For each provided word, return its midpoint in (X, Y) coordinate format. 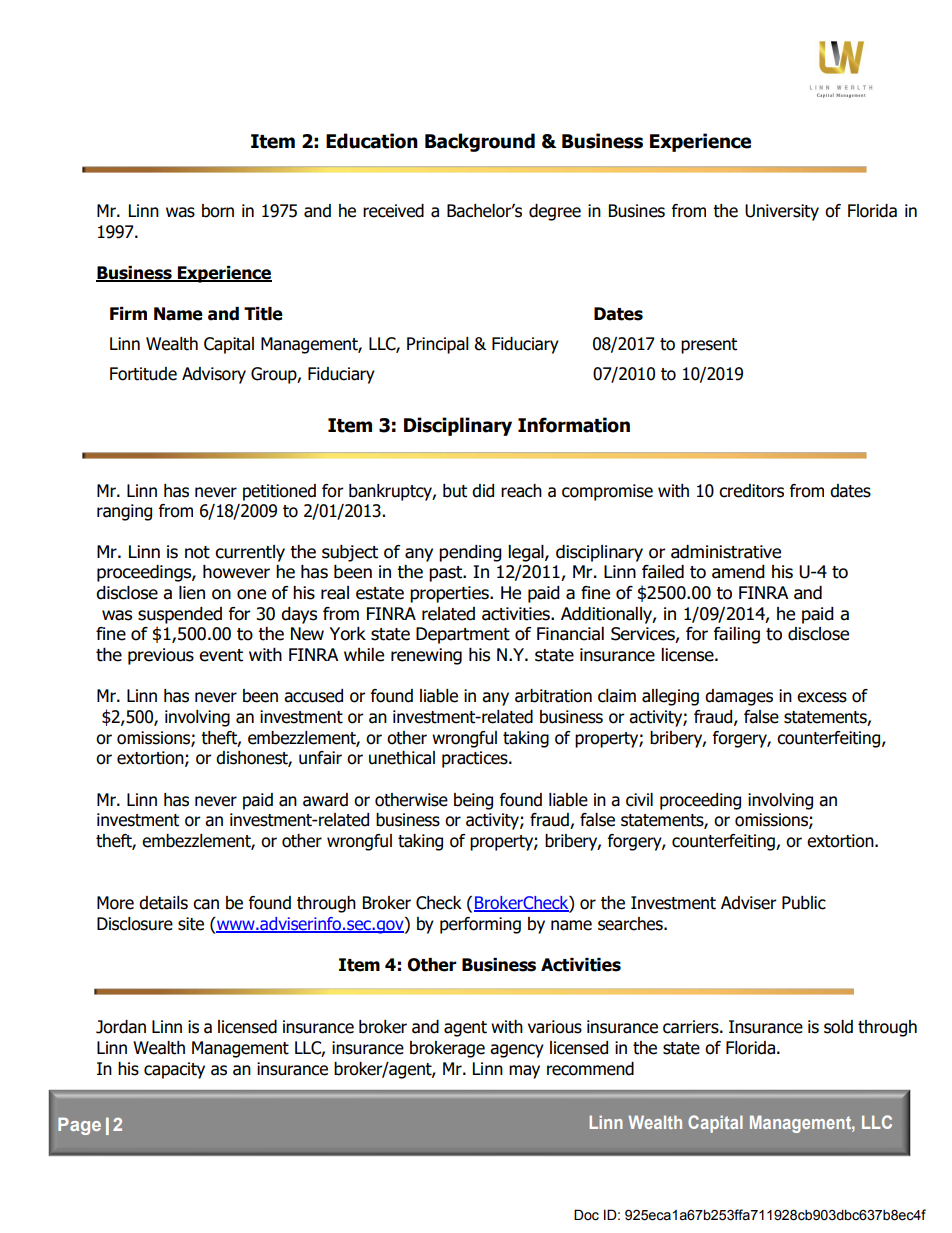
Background (480, 142)
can (206, 904)
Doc (586, 1215)
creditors (751, 491)
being (473, 801)
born (218, 211)
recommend (590, 1069)
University (782, 212)
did (483, 491)
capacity (174, 1070)
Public (804, 903)
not (197, 552)
